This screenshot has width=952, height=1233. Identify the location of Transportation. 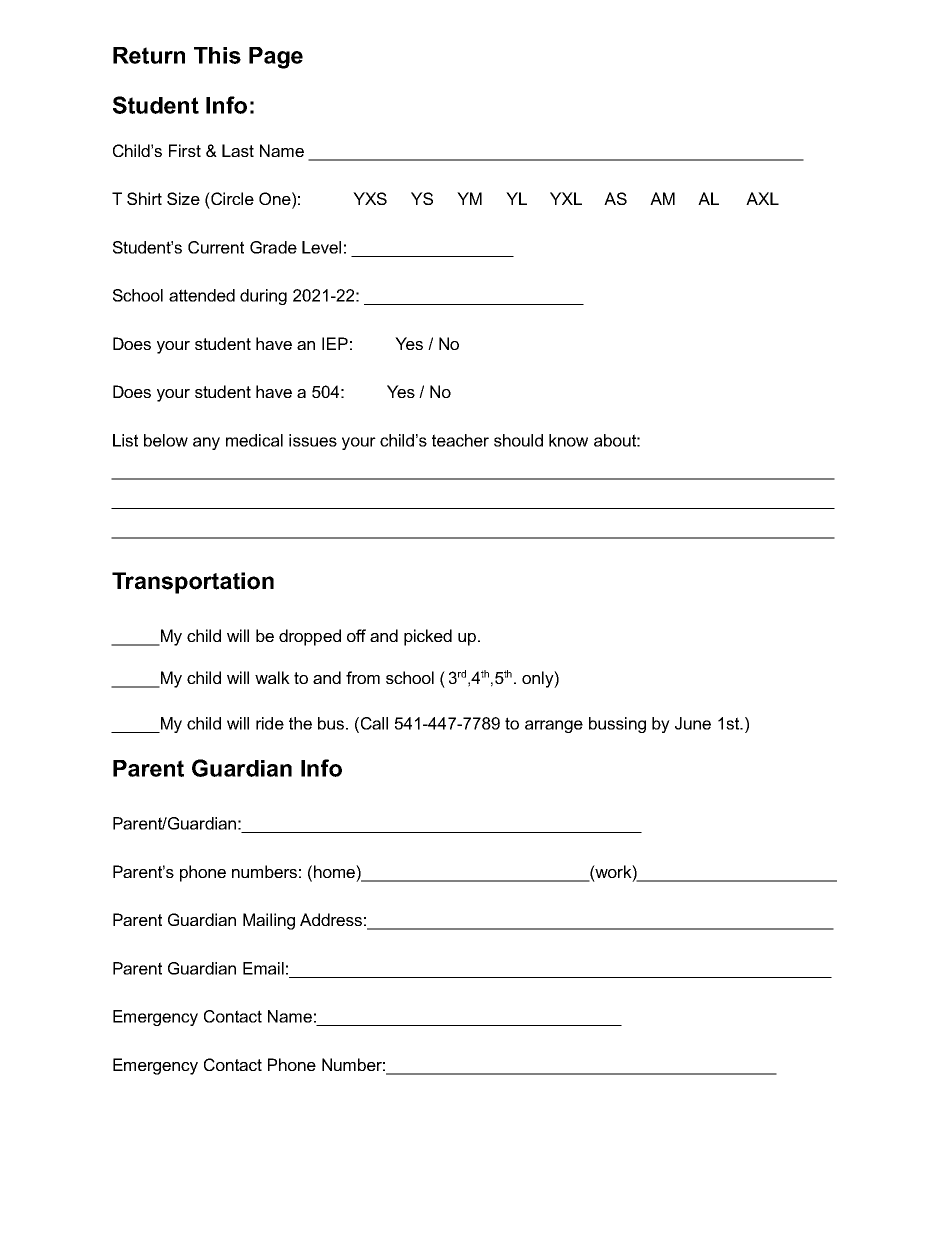
(193, 583).
